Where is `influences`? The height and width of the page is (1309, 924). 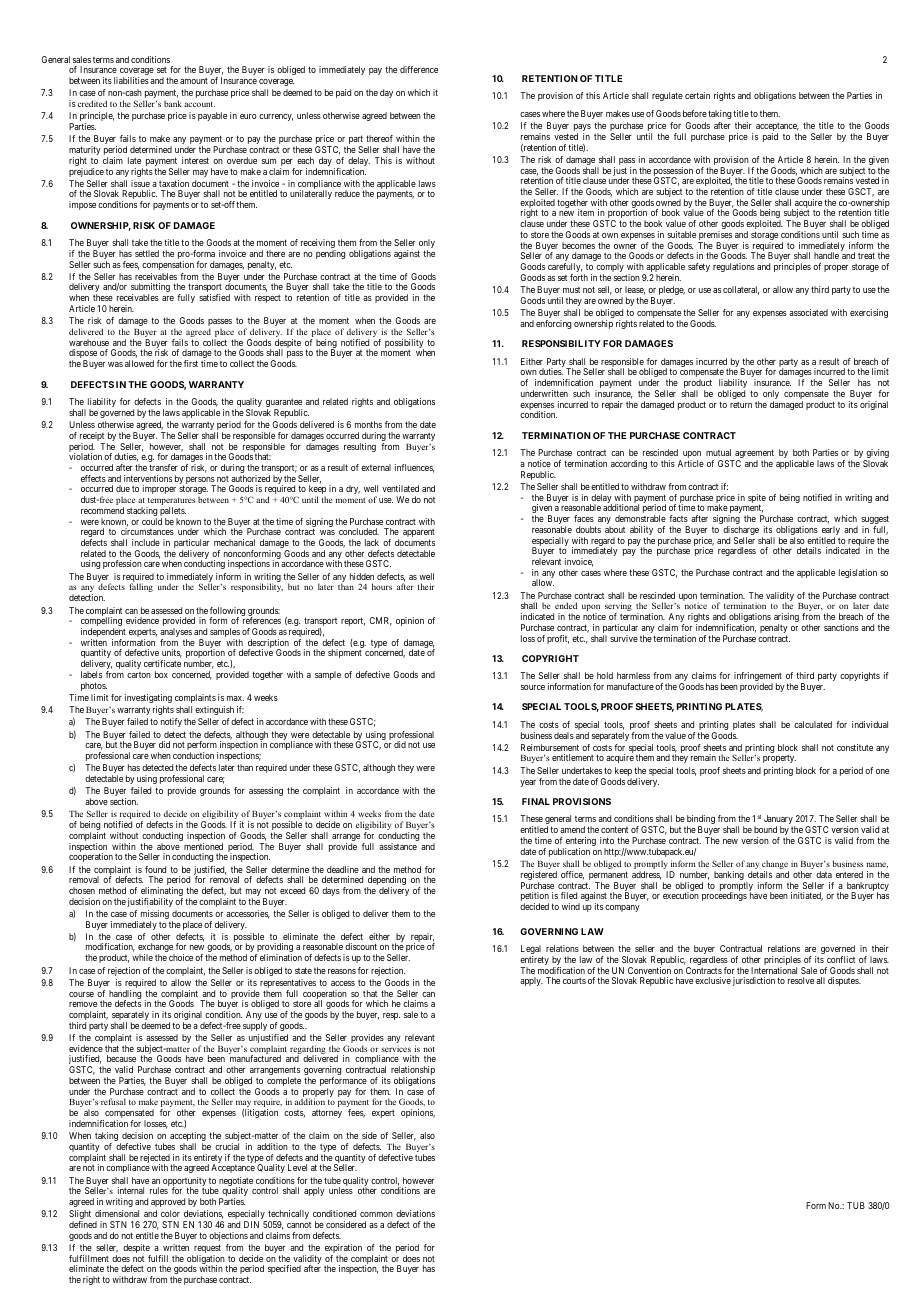
influences is located at coordinates (414, 468).
